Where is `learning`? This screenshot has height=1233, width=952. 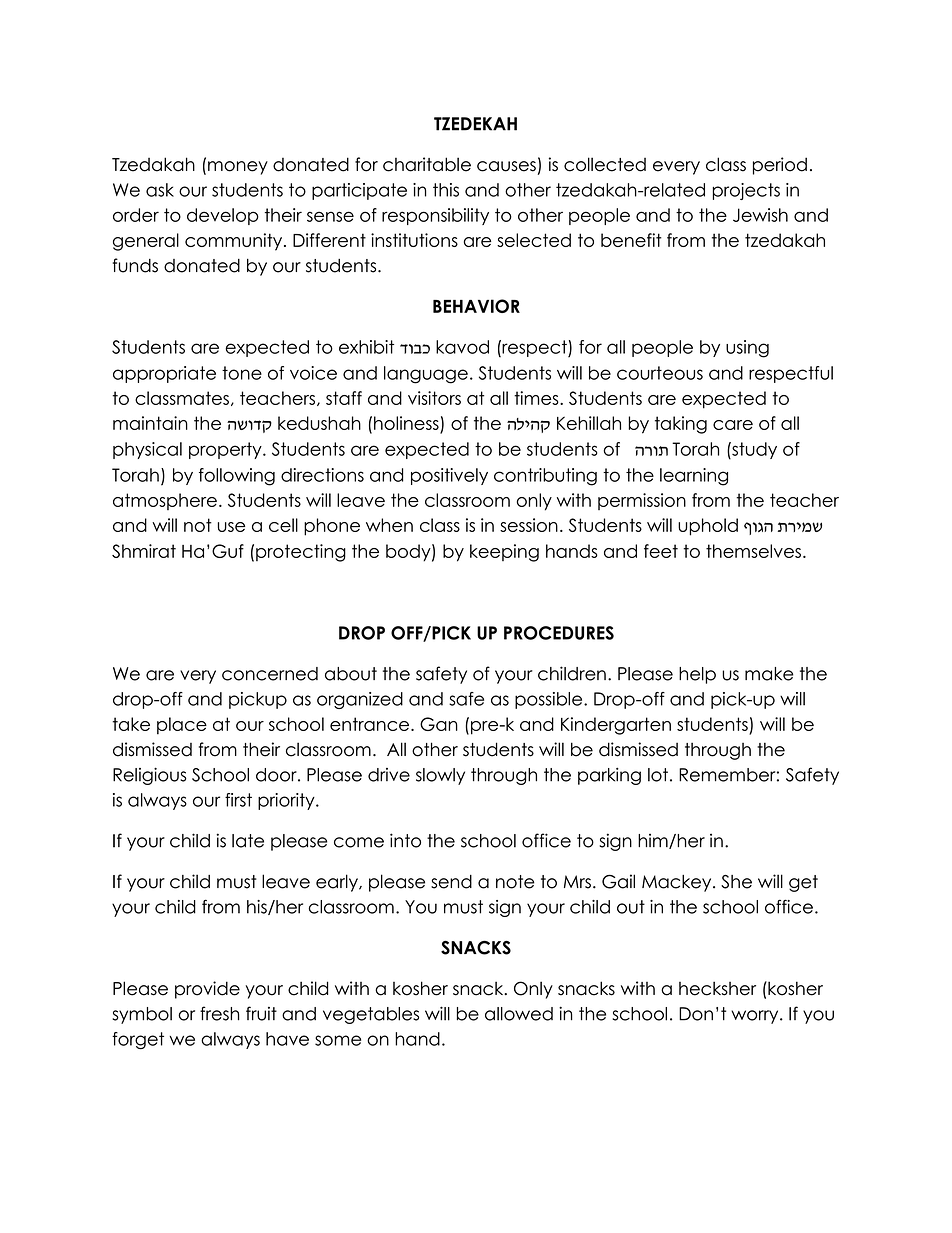 learning is located at coordinates (694, 477).
